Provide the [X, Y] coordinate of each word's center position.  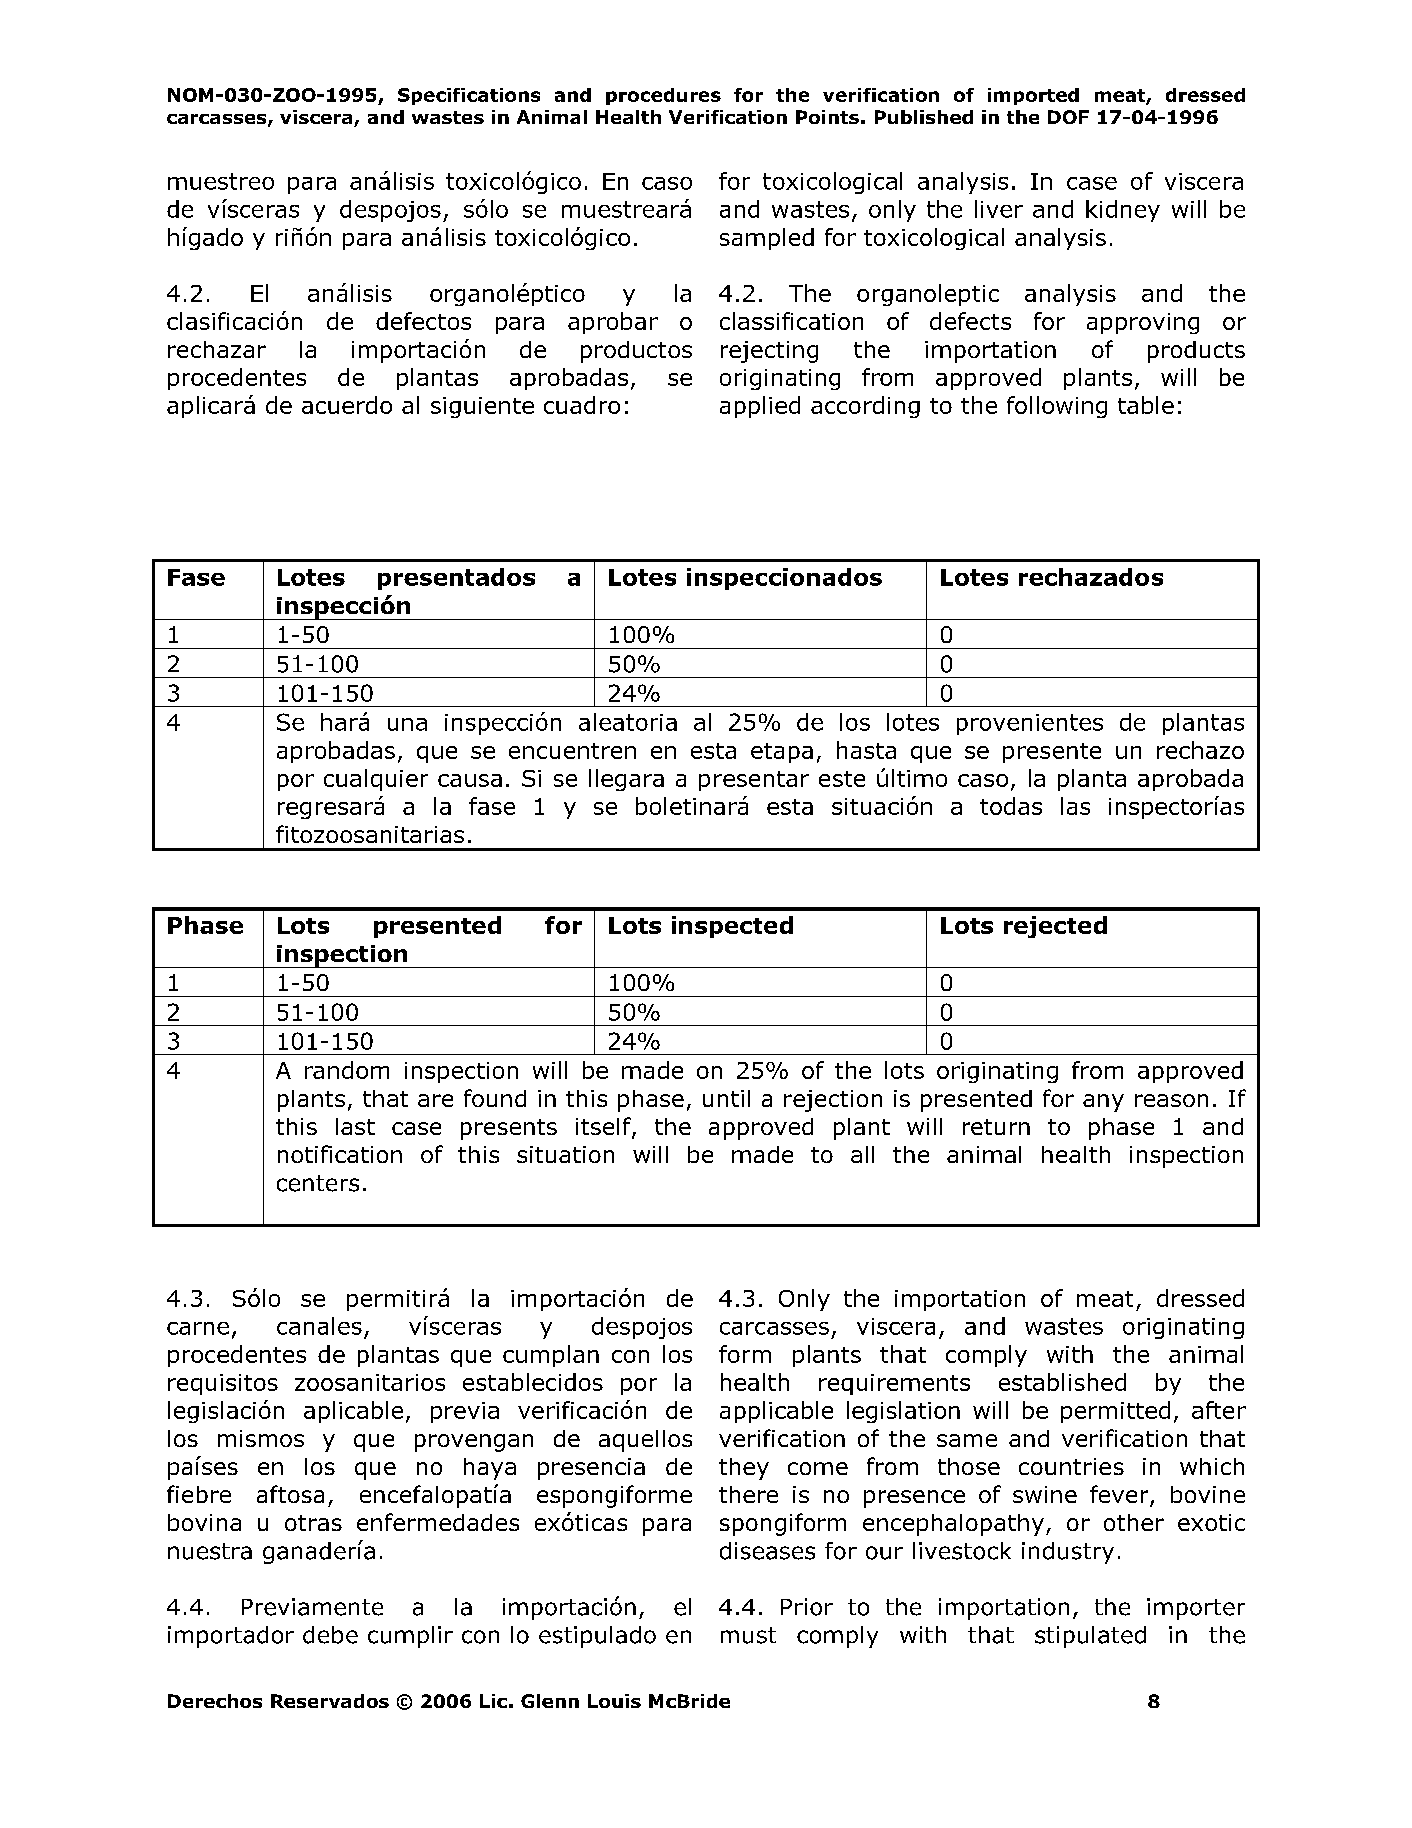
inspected [732, 927]
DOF [1068, 117]
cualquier [376, 780]
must [748, 1635]
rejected [1055, 927]
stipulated [1090, 1637]
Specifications [469, 96]
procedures [663, 96]
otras [313, 1523]
